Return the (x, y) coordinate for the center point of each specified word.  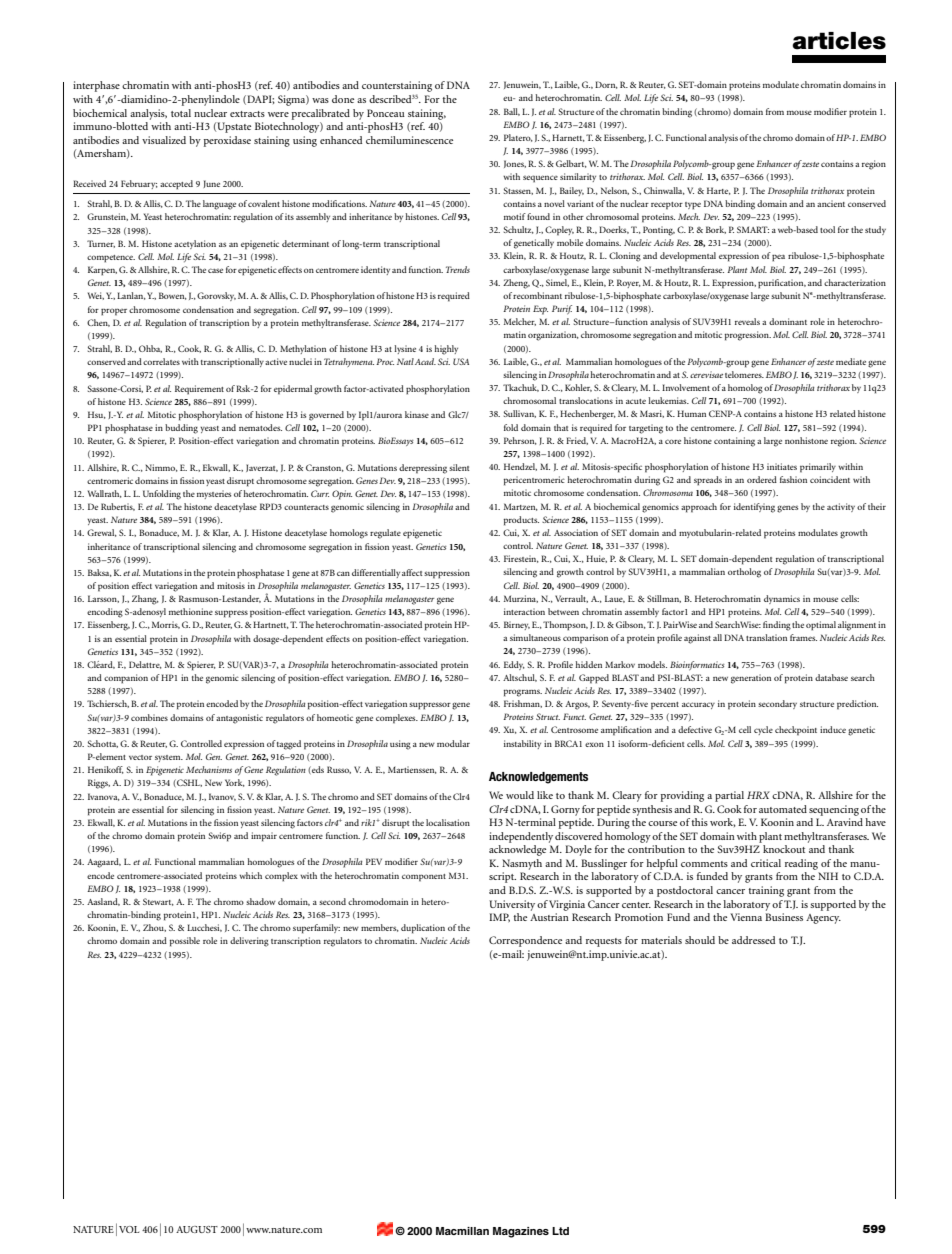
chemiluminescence (409, 140)
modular (453, 743)
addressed (753, 940)
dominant (788, 321)
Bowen (173, 296)
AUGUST (197, 1229)
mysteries (214, 494)
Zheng (516, 284)
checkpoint (796, 731)
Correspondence (525, 941)
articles (839, 41)
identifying (754, 508)
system (169, 758)
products (521, 521)
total (181, 113)
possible (185, 942)
